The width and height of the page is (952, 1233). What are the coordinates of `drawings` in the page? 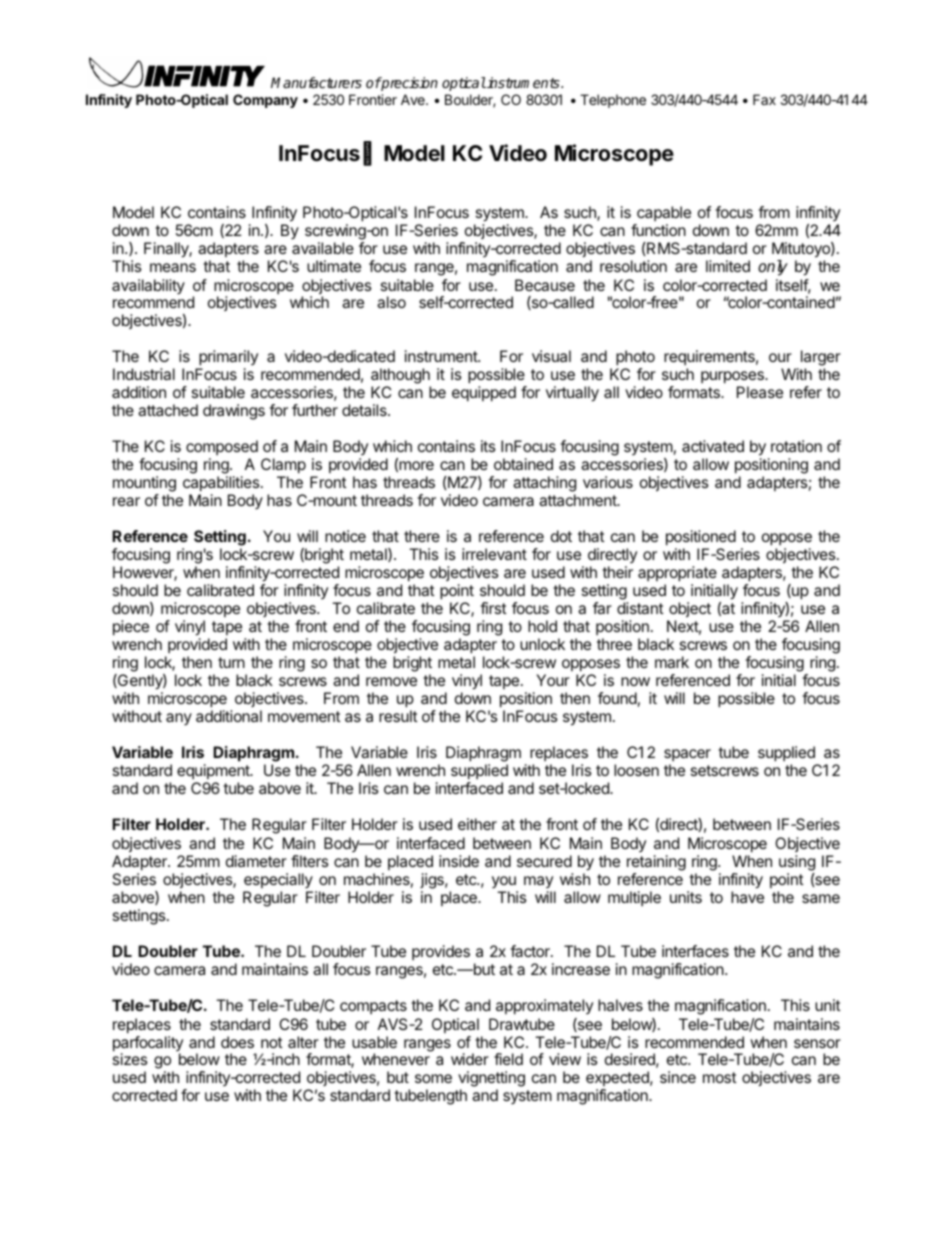 It's located at (234, 412).
